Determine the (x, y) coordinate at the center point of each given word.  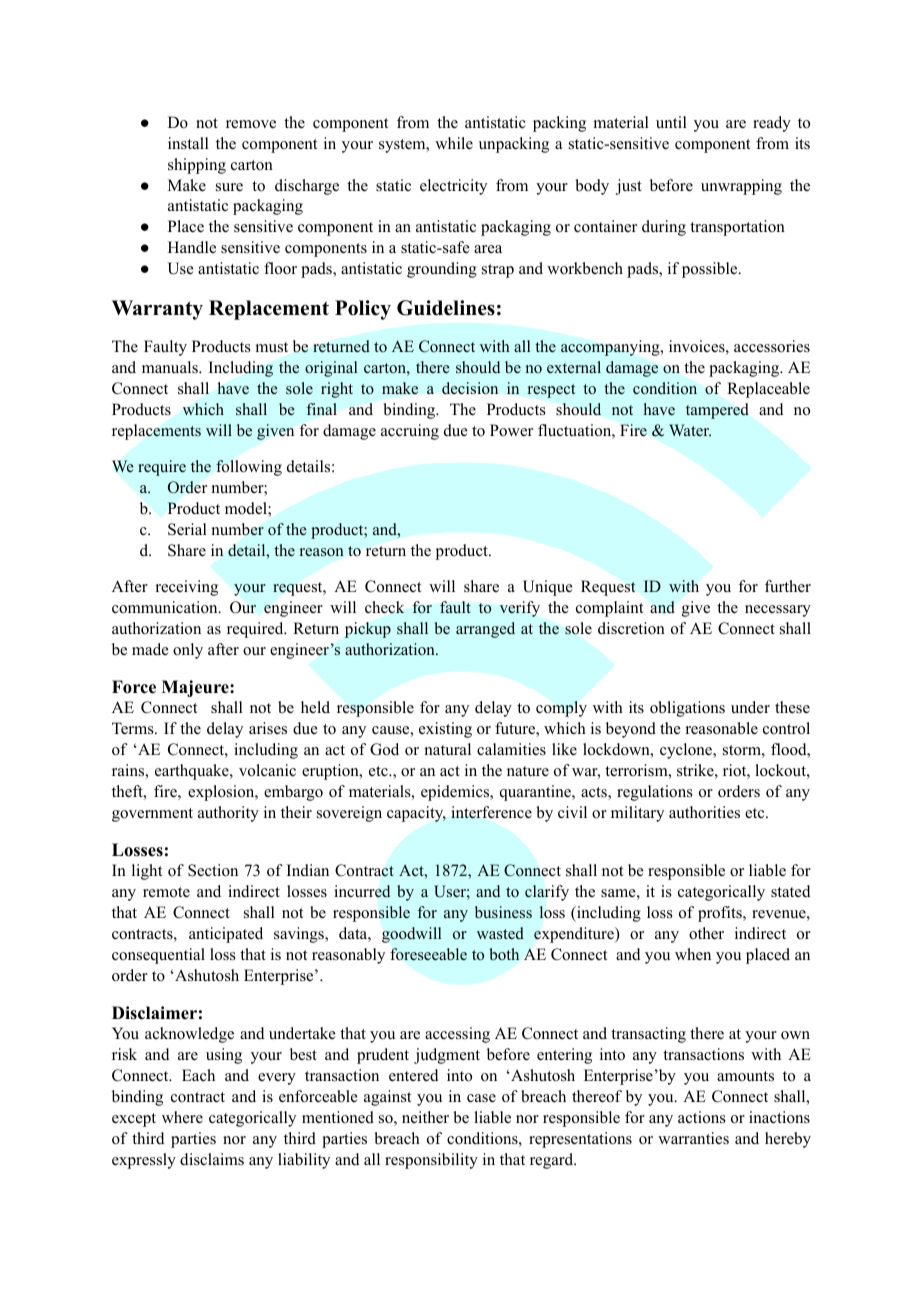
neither (425, 1117)
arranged (485, 630)
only (188, 651)
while (454, 143)
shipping (197, 166)
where (182, 1117)
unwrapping (741, 187)
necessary (778, 611)
